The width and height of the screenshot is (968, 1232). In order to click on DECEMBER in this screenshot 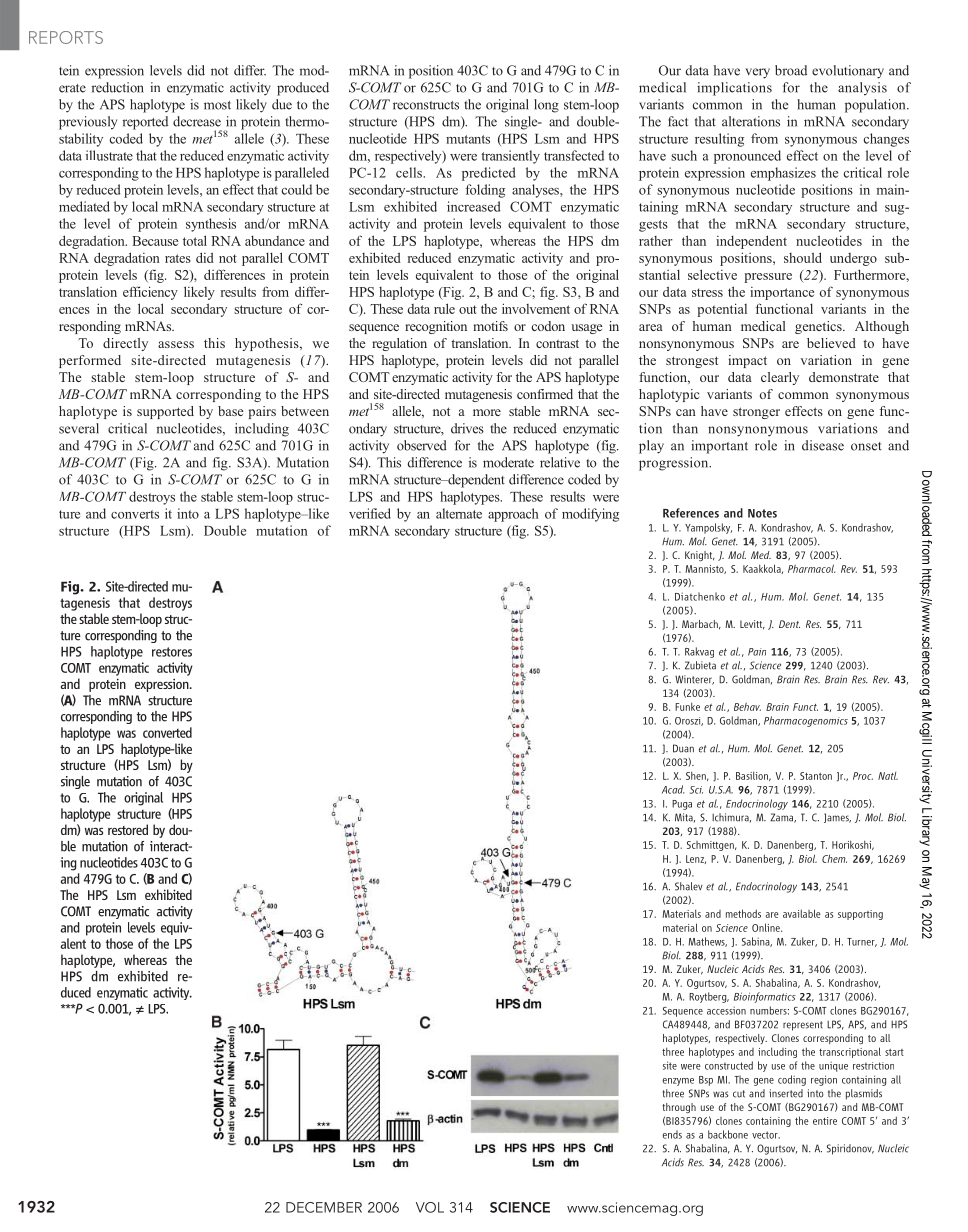, I will do `click(324, 1207)`.
